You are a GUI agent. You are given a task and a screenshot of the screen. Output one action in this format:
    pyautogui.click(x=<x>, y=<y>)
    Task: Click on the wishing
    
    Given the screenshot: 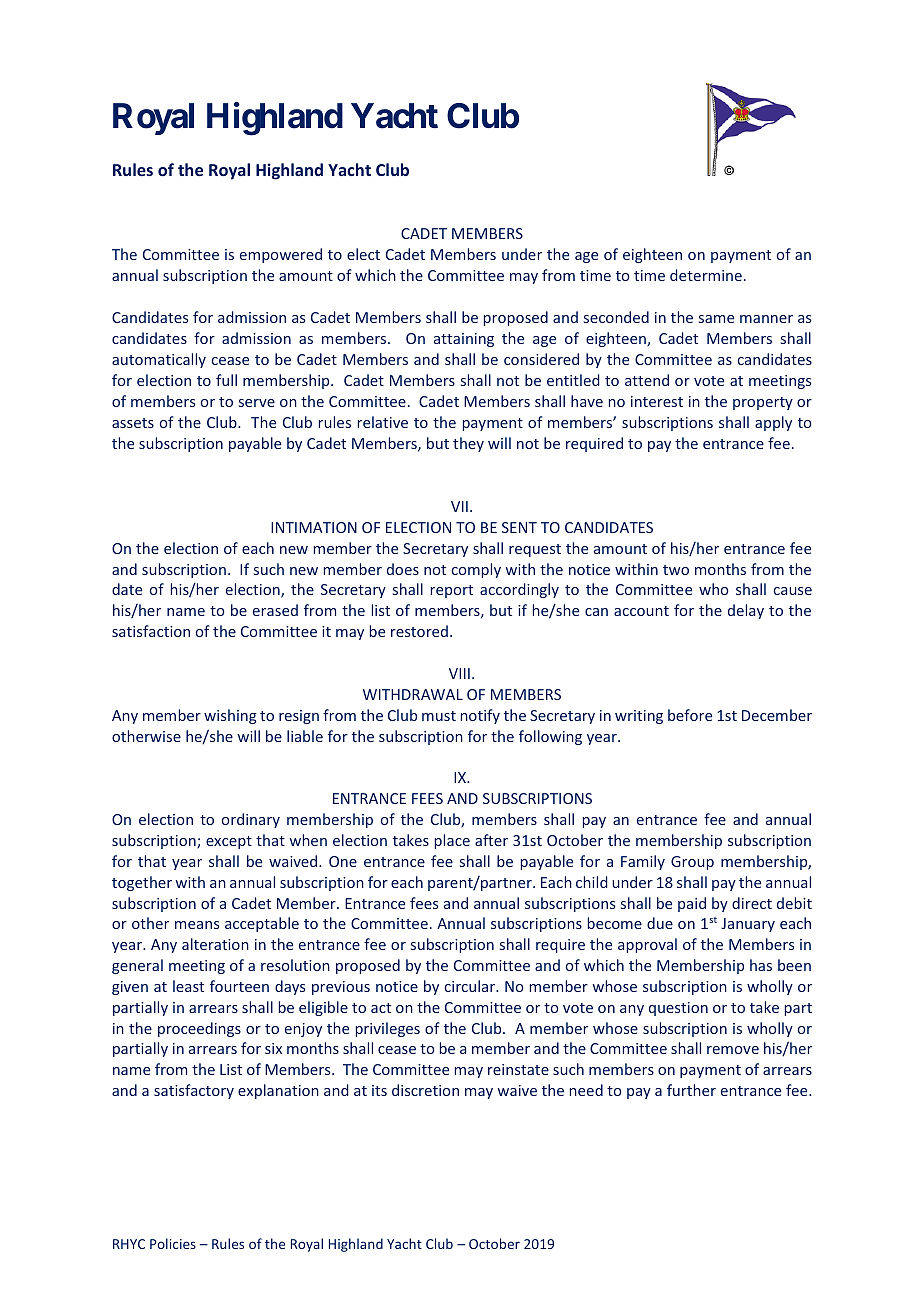 What is the action you would take?
    pyautogui.click(x=230, y=716)
